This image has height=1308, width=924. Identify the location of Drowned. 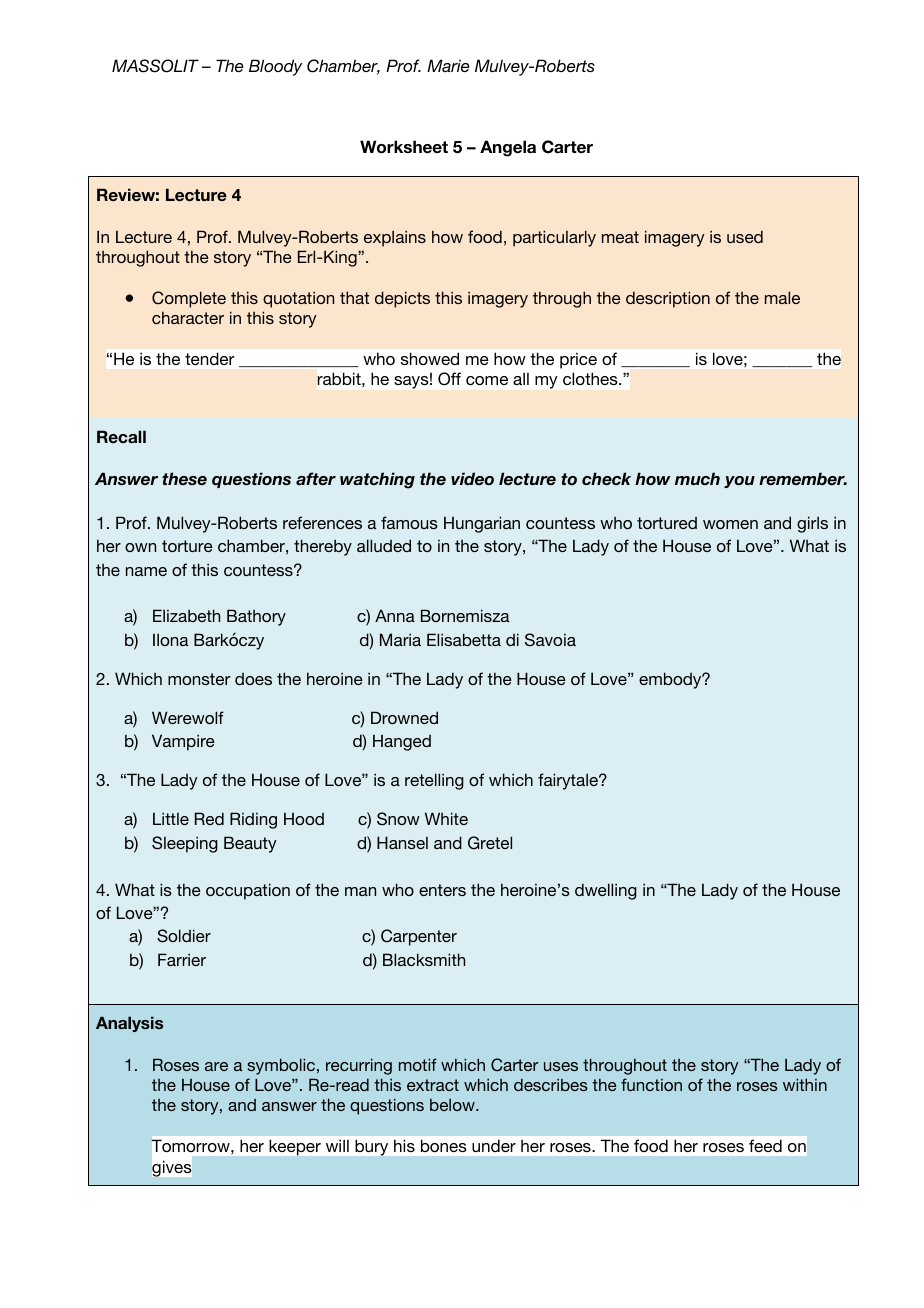
(404, 717).
